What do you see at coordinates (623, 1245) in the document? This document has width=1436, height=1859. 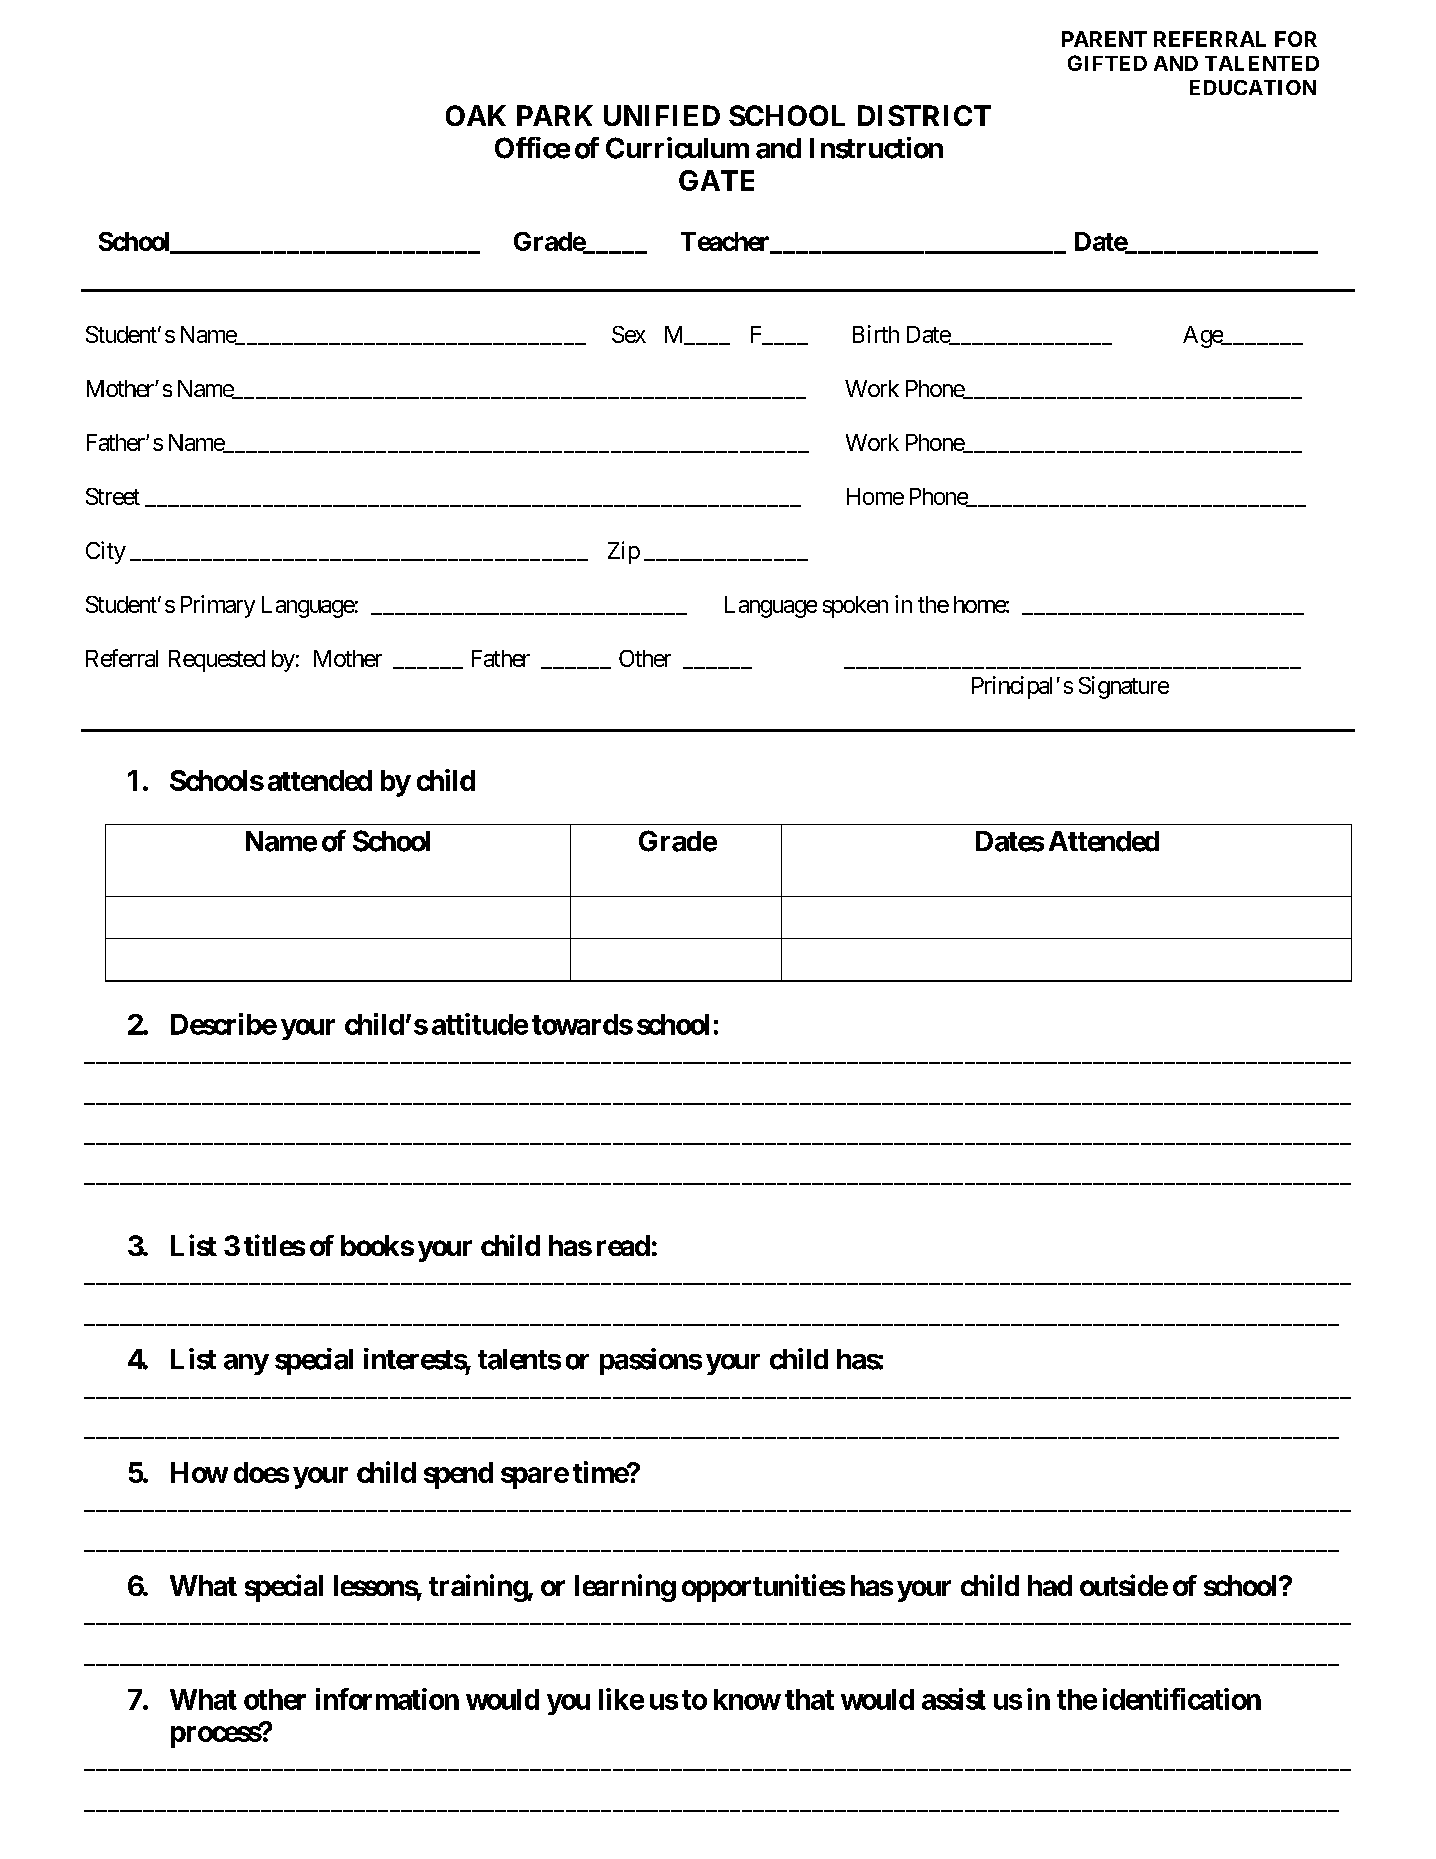 I see `read` at bounding box center [623, 1245].
